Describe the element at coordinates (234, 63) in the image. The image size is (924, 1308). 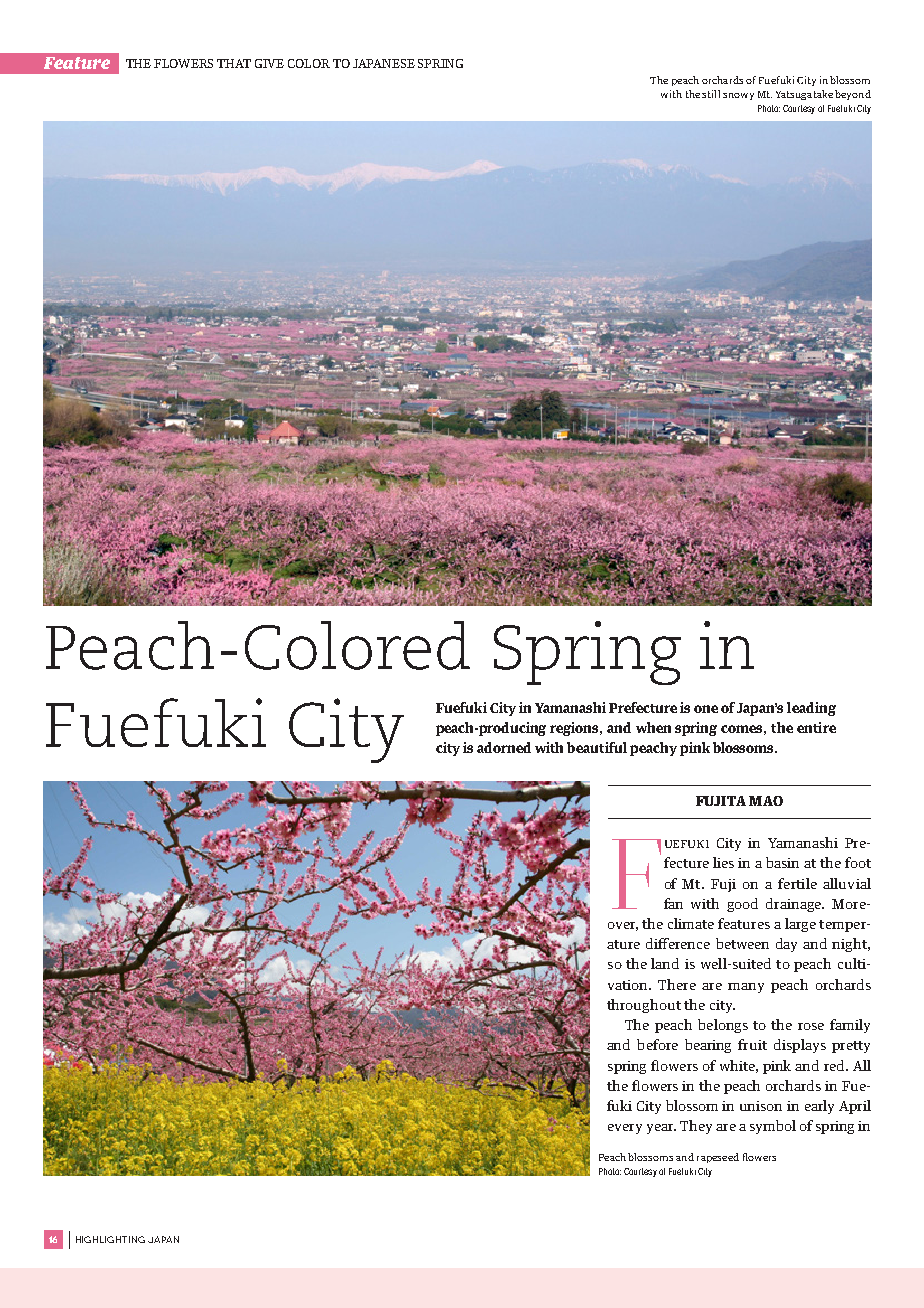
I see `THAT` at that location.
